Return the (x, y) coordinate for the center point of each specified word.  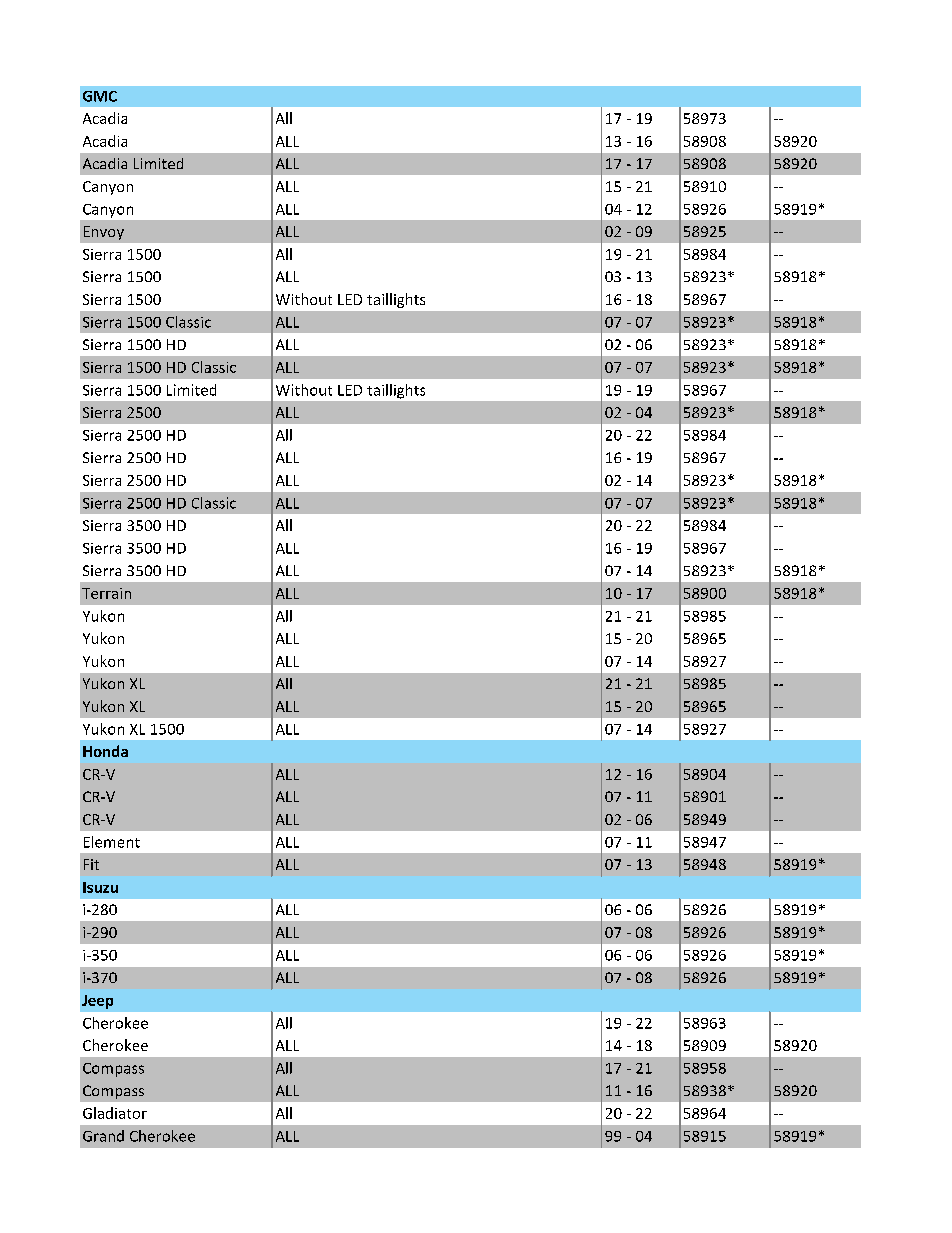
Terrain (106, 593)
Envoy (104, 233)
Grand (103, 1136)
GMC (100, 96)
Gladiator (115, 1113)
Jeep (97, 1002)
